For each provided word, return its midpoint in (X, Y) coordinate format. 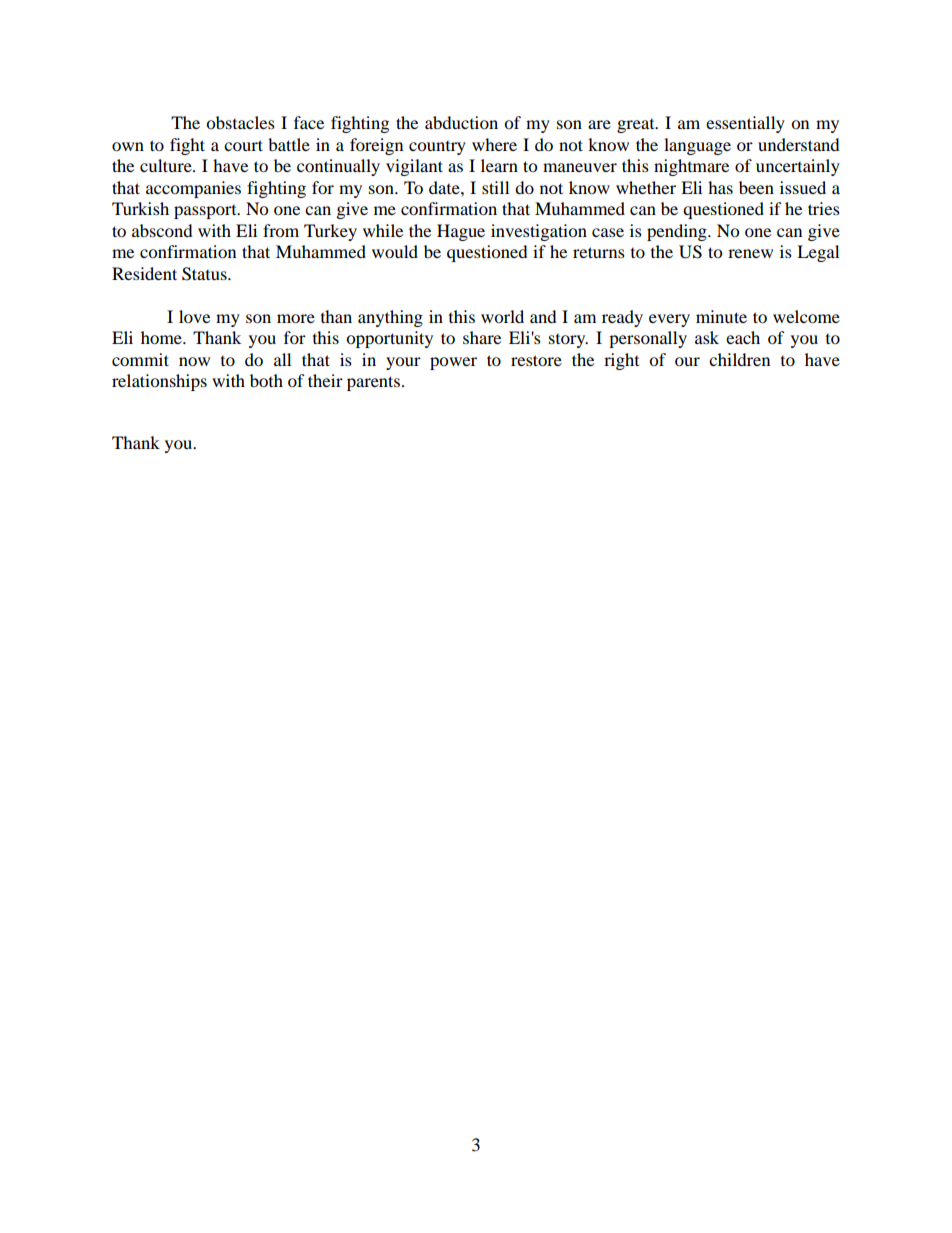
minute (721, 316)
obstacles (240, 122)
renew (750, 253)
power (453, 363)
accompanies (193, 189)
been (756, 187)
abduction (461, 122)
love (194, 316)
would (395, 251)
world (502, 316)
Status (205, 274)
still (495, 187)
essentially (745, 124)
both (266, 380)
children (739, 359)
